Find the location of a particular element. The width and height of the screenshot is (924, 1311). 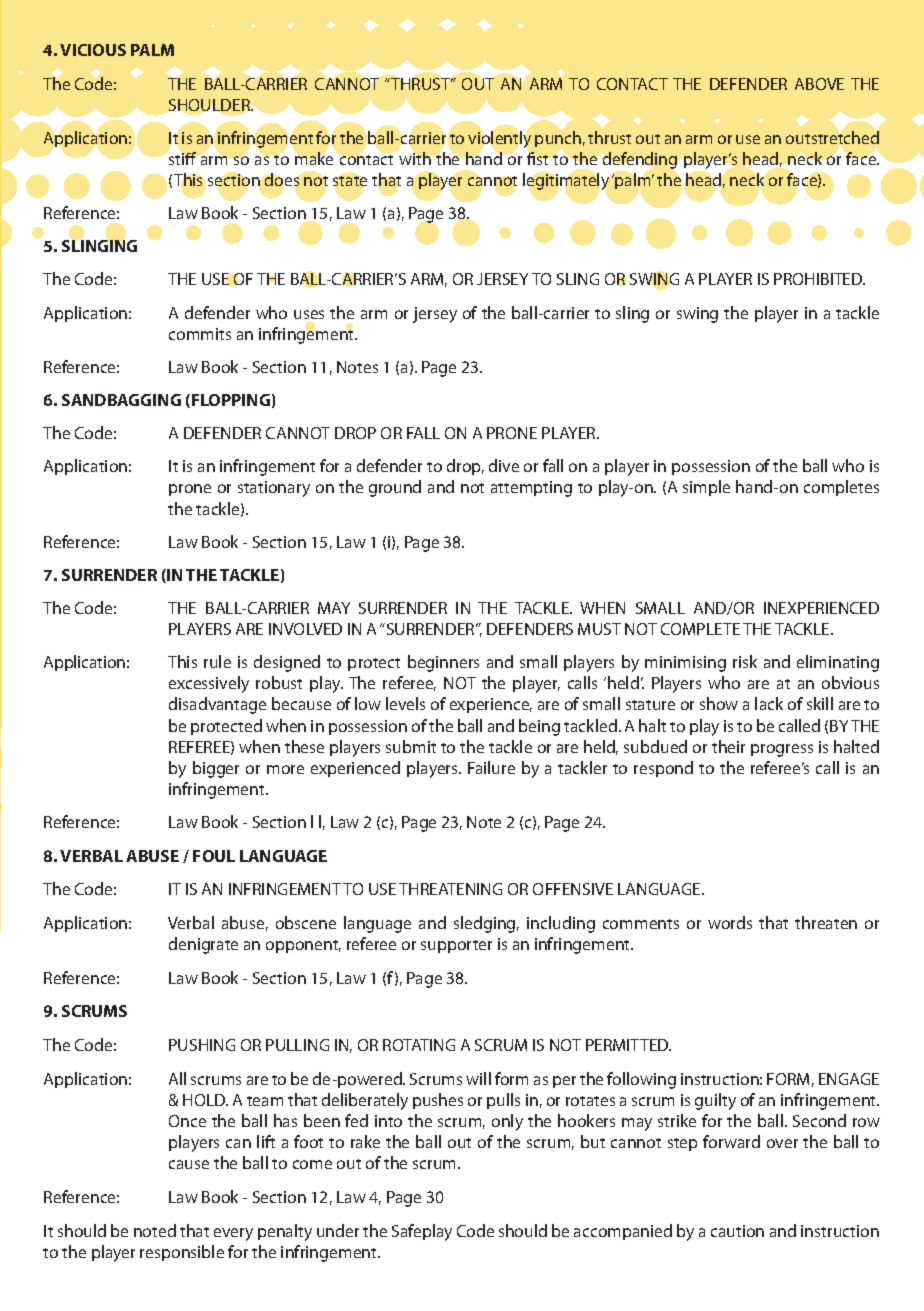

ABOVE is located at coordinates (819, 84).
